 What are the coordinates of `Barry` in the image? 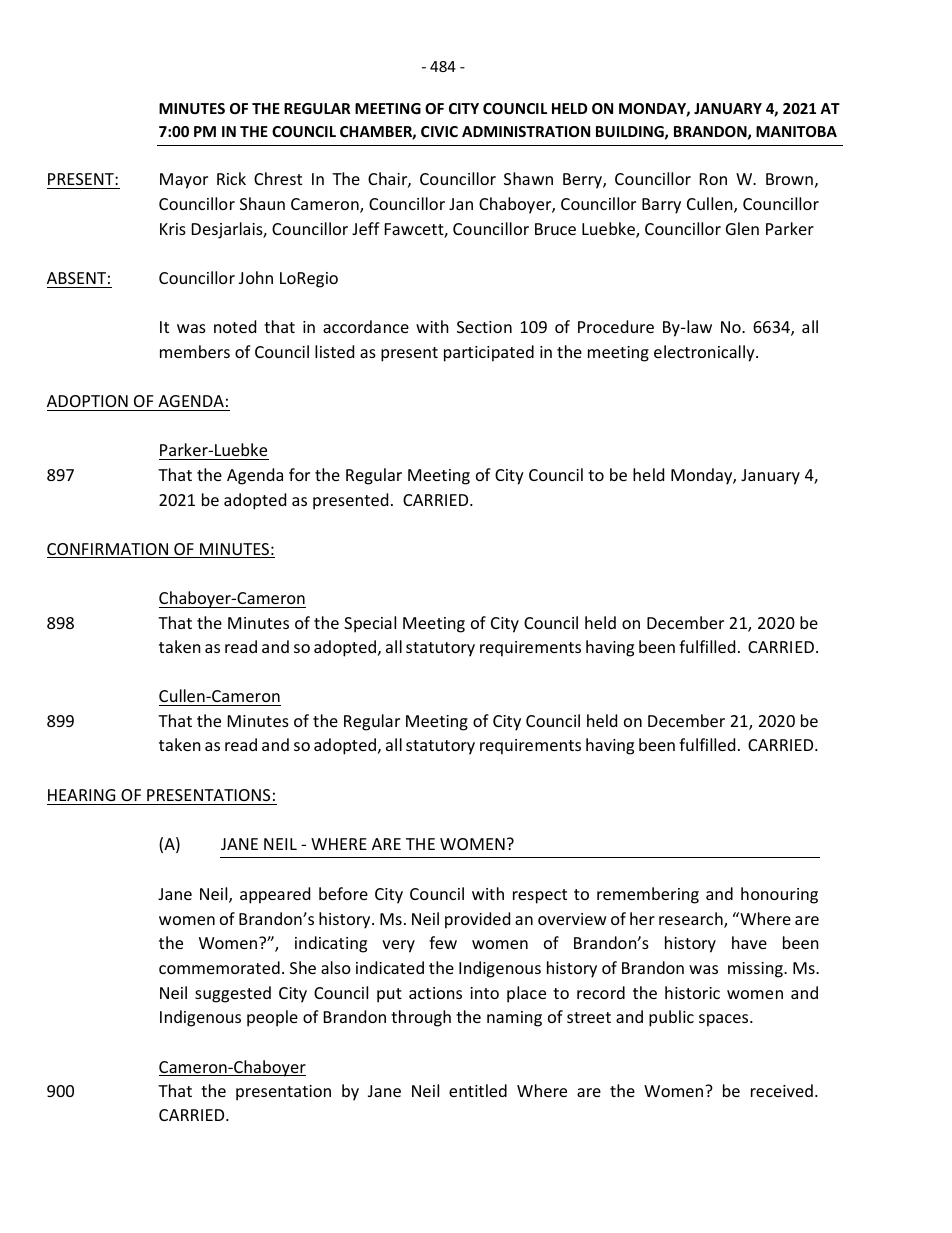 It's located at (661, 206).
